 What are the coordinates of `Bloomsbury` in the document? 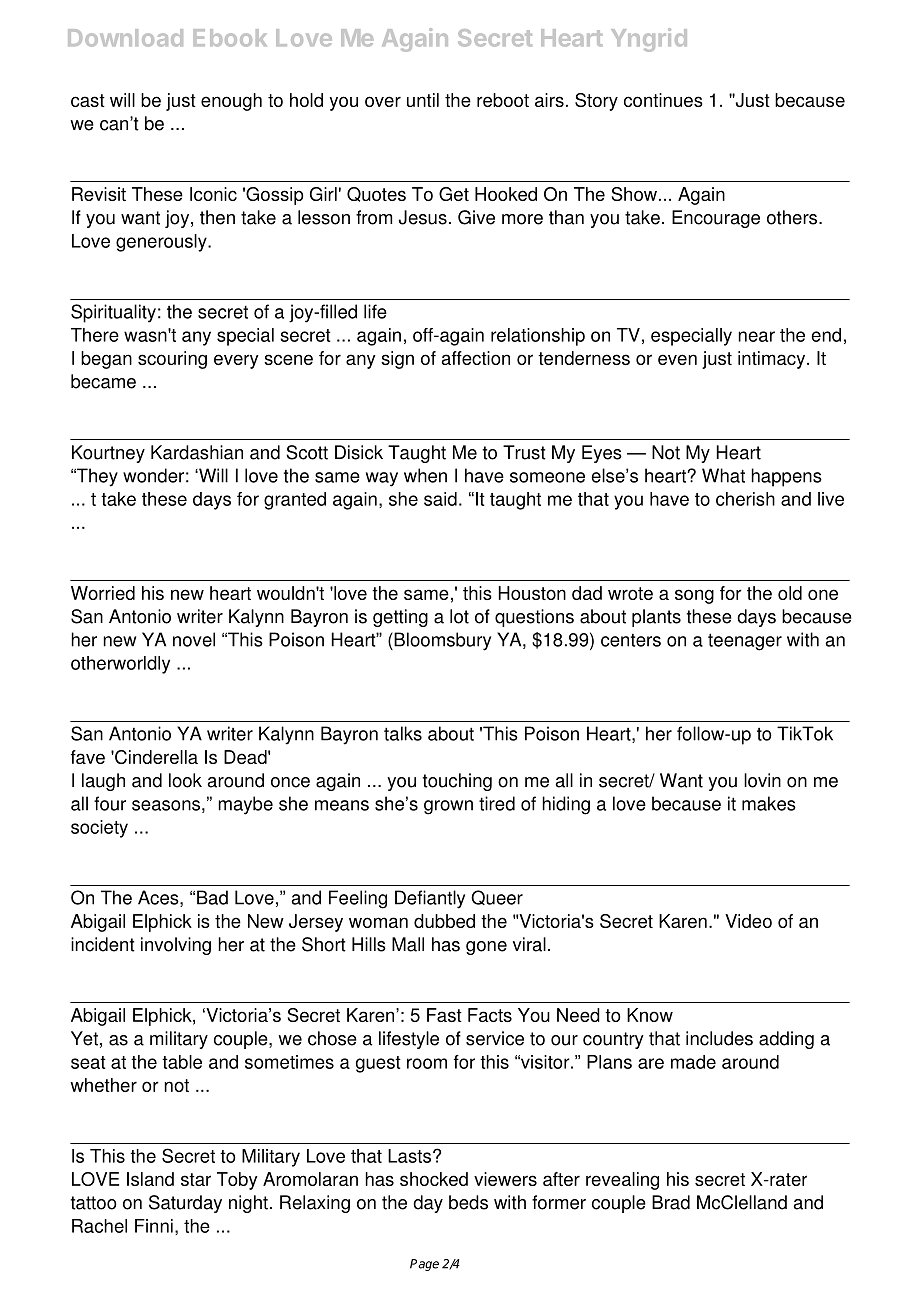 It's located at (441, 641).
